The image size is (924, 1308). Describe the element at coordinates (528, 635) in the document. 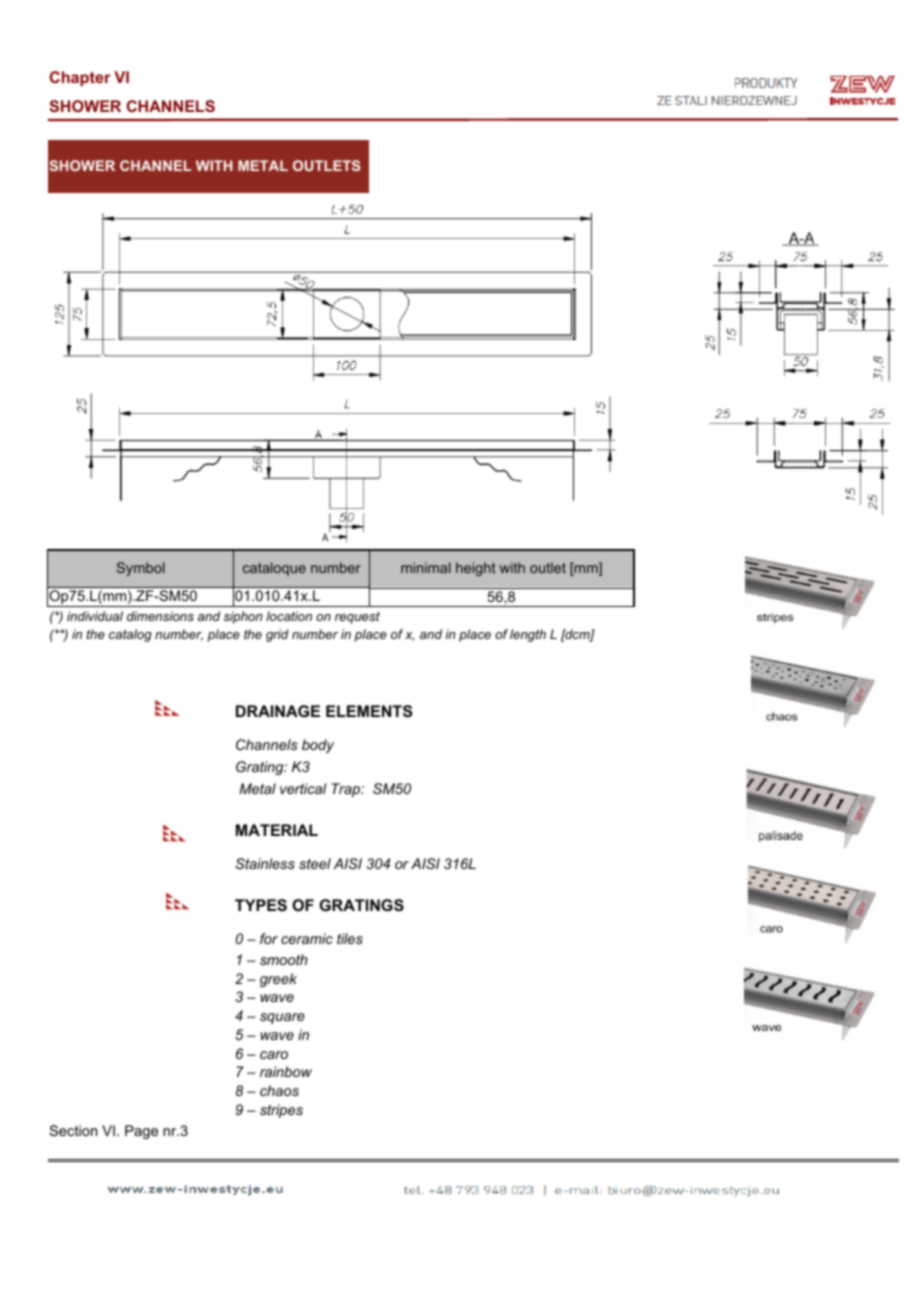

I see `length` at that location.
